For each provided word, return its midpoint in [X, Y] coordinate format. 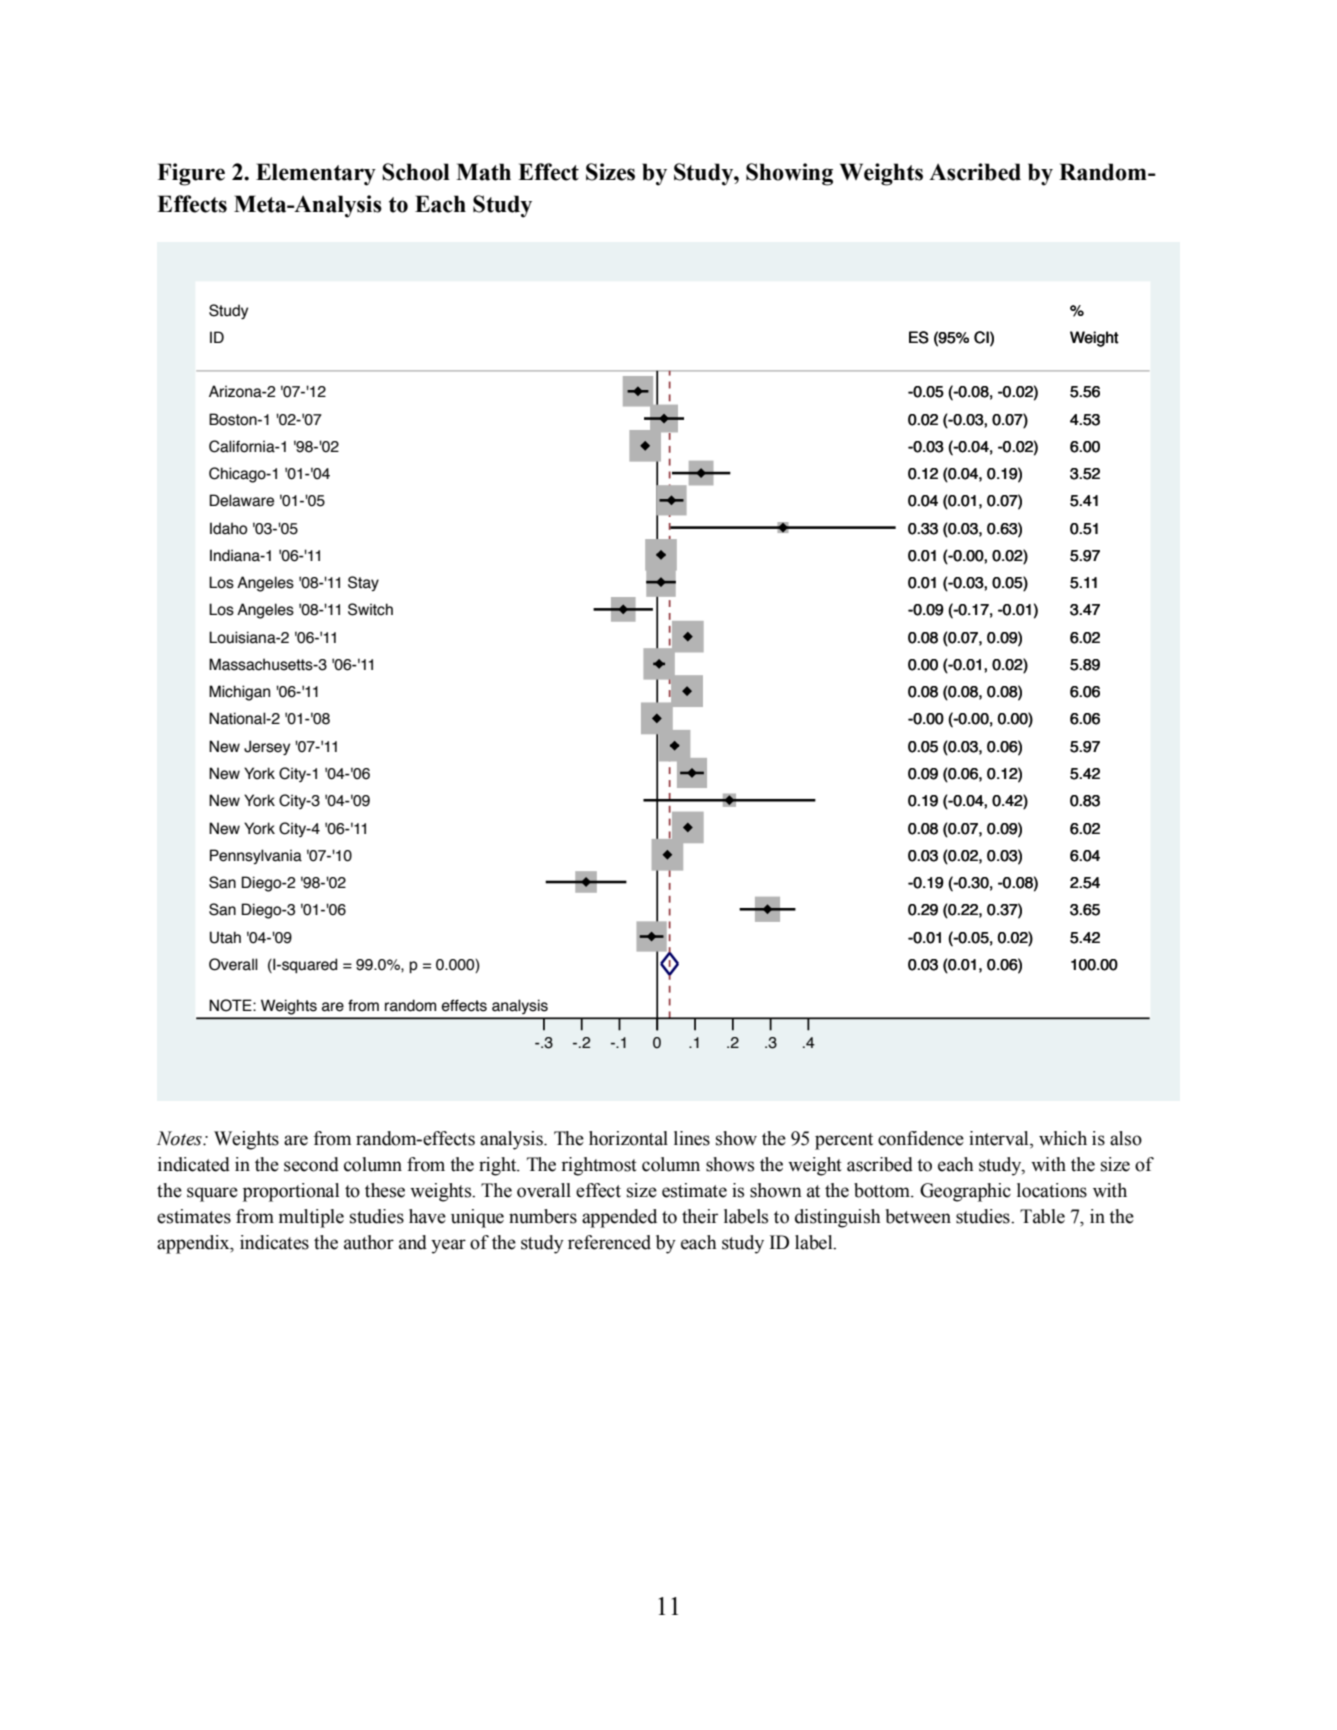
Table [1042, 1216]
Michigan [239, 693]
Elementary [316, 174]
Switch [370, 609]
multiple [311, 1218]
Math [483, 172]
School [416, 172]
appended [619, 1218]
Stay [363, 583]
